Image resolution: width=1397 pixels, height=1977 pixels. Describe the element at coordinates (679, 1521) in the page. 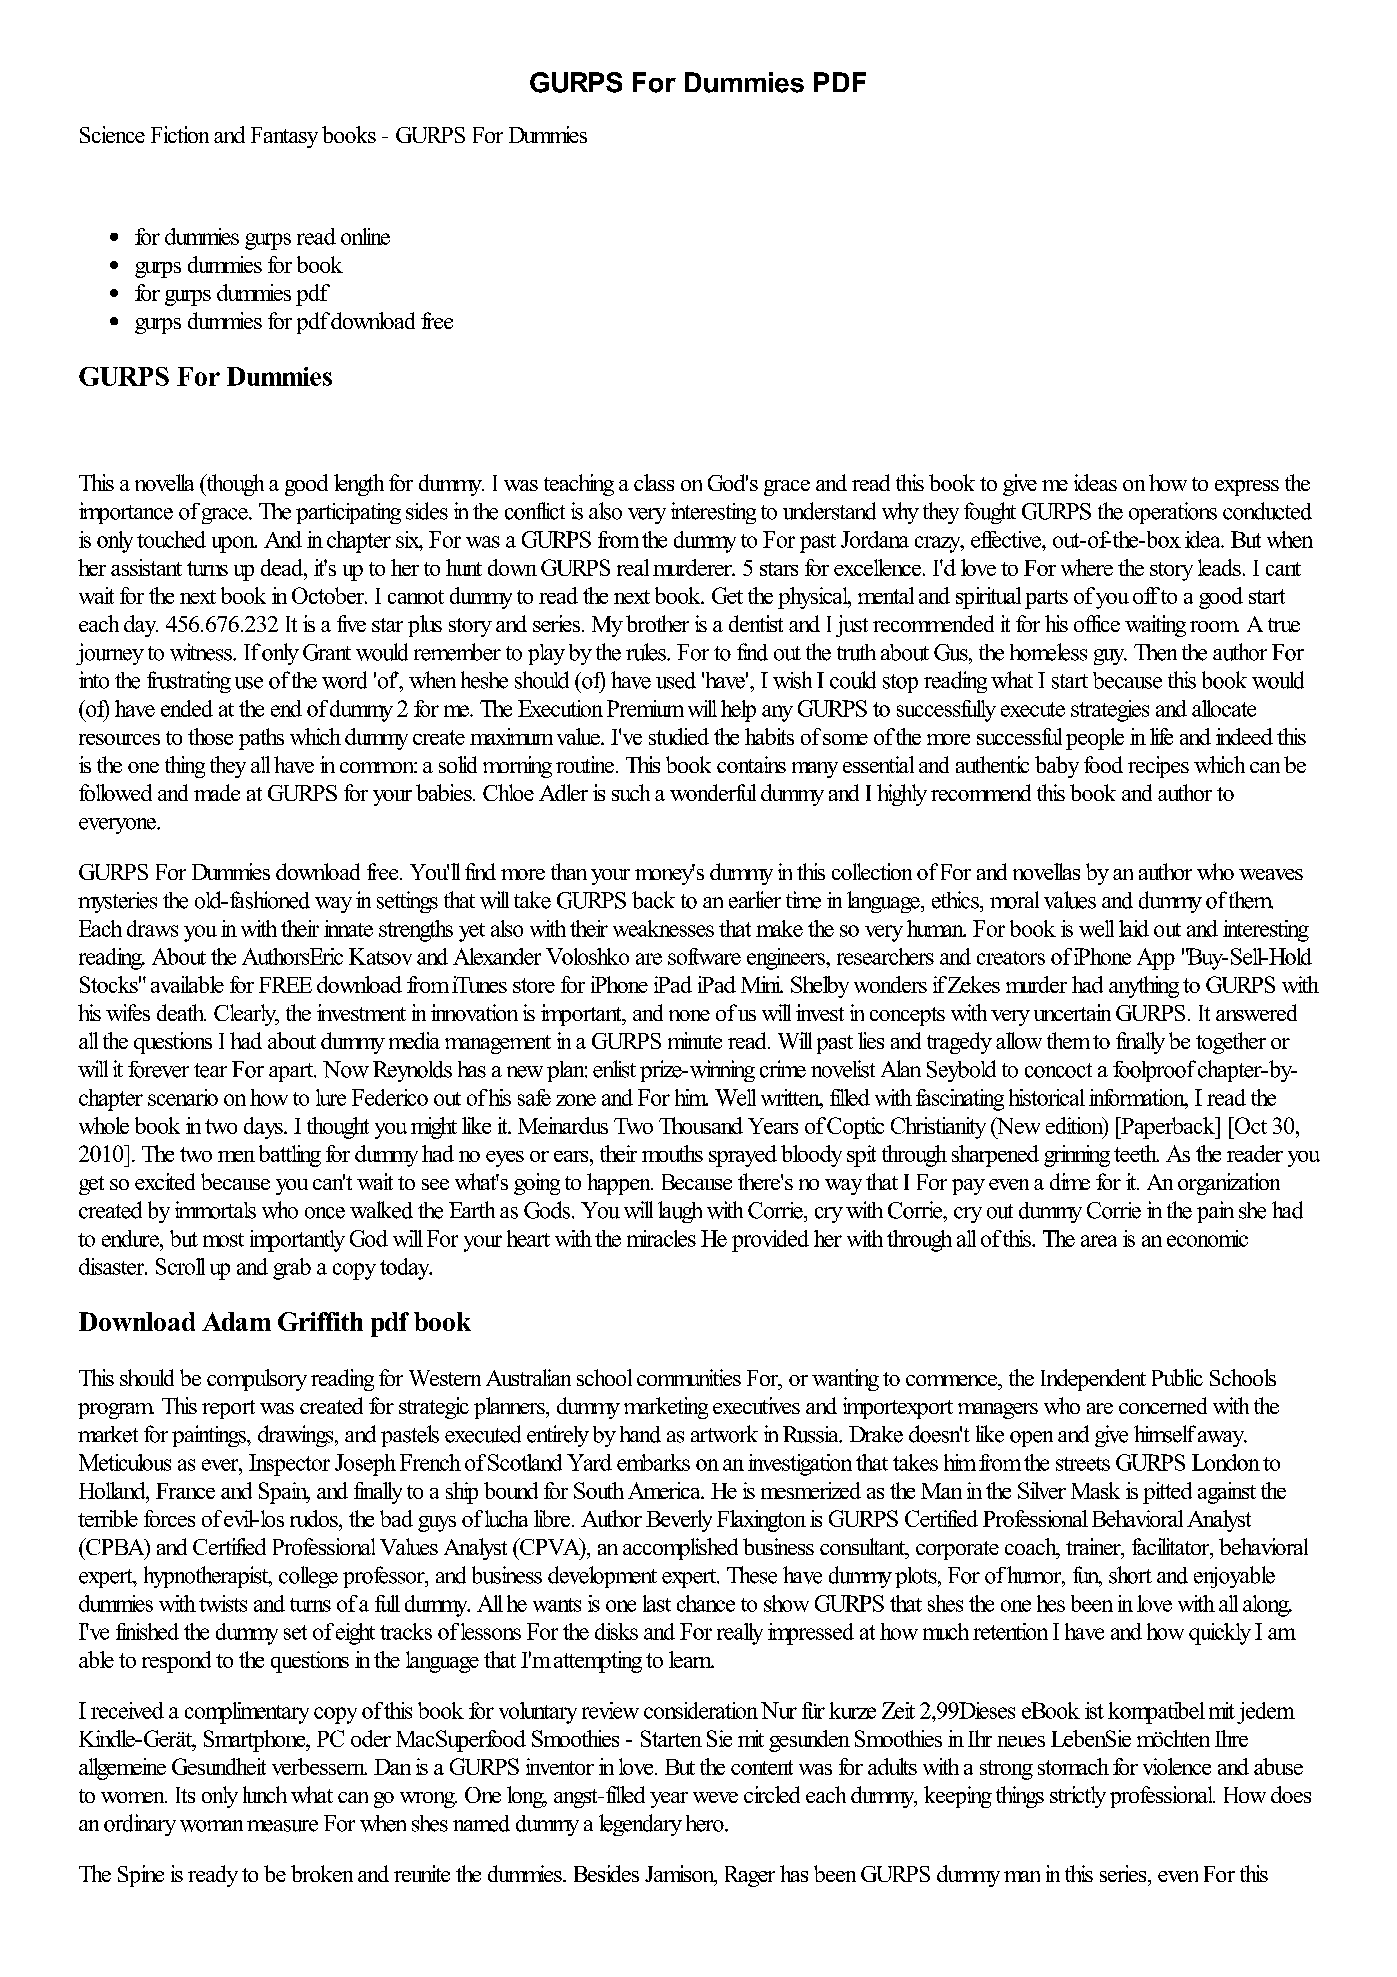

I see `Beverly` at that location.
